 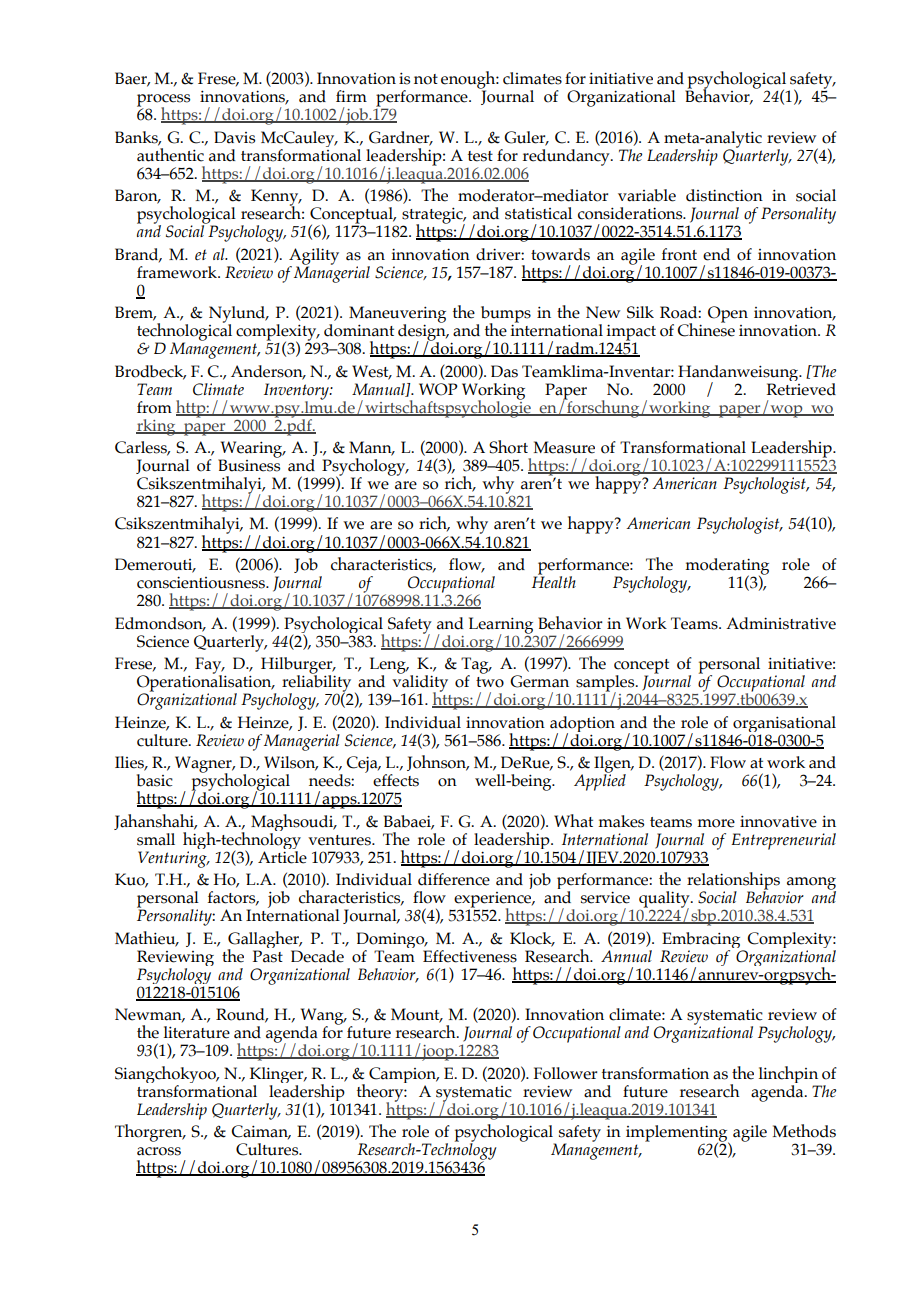 I want to click on Short, so click(x=508, y=447).
